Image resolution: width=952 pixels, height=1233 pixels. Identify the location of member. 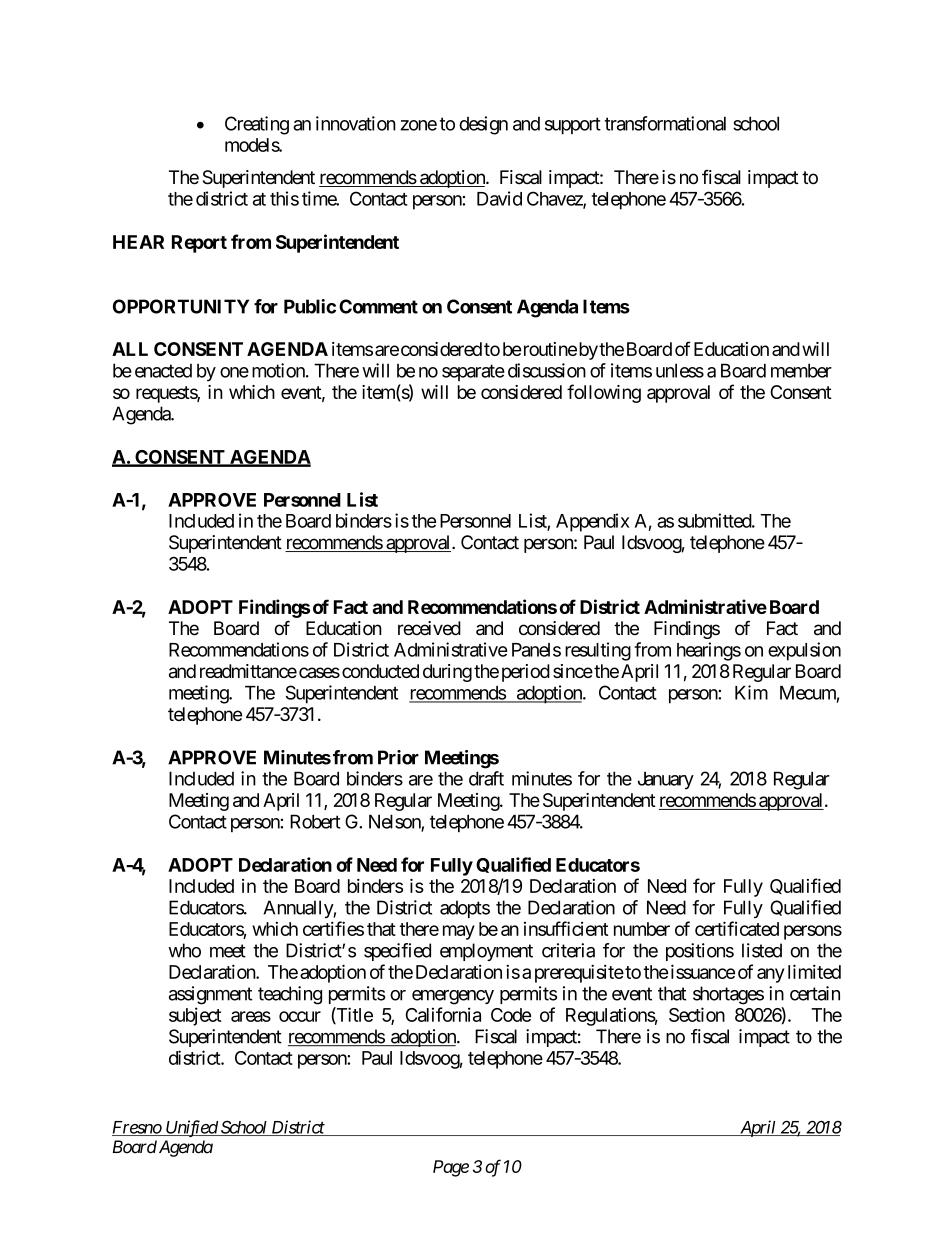
(801, 370).
